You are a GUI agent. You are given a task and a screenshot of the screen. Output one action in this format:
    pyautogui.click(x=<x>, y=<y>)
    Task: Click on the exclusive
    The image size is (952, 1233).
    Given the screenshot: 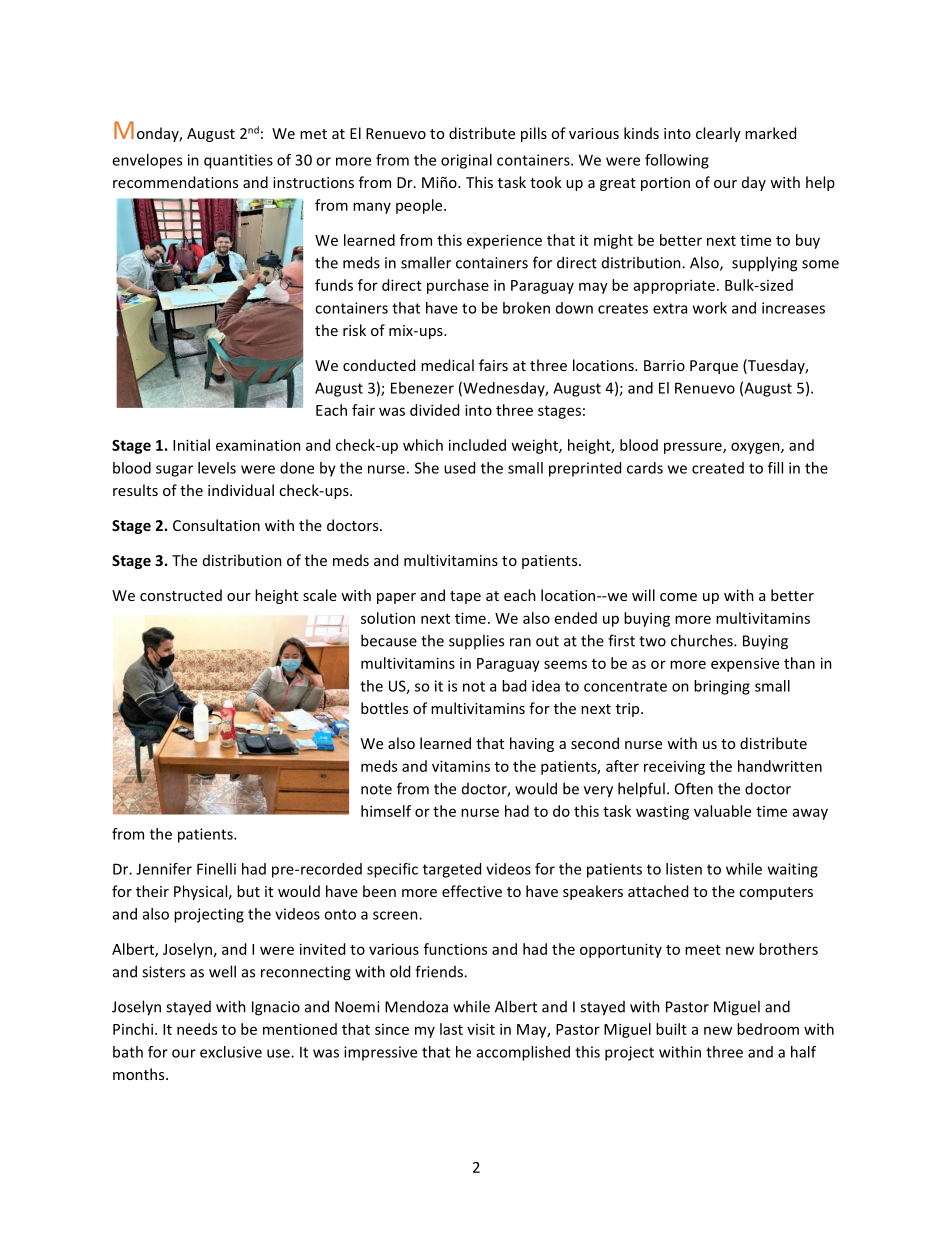 What is the action you would take?
    pyautogui.click(x=231, y=1052)
